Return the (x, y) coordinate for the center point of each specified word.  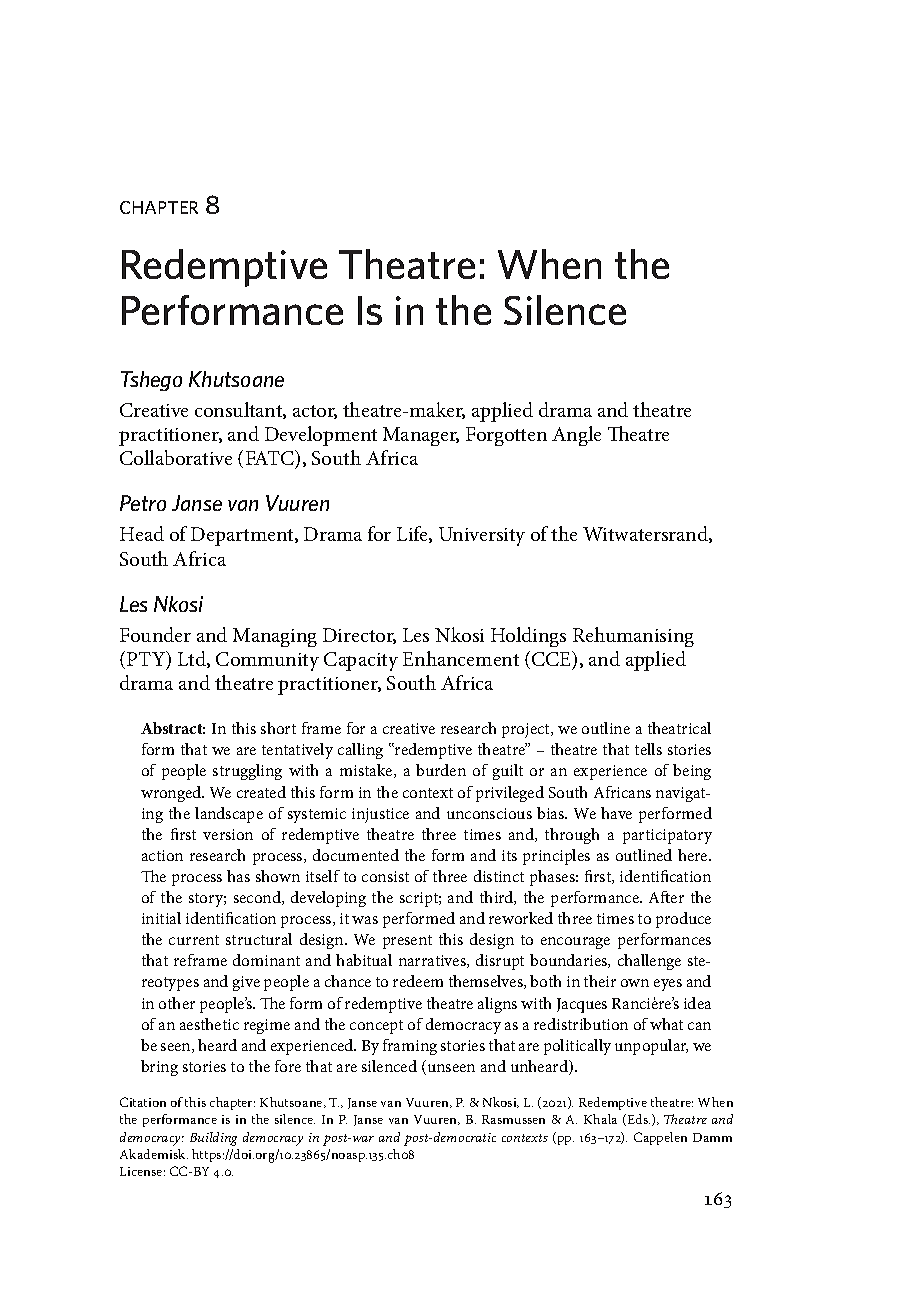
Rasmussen (513, 1119)
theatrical (679, 728)
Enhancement (461, 658)
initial (161, 918)
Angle (576, 436)
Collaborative (176, 457)
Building (213, 1139)
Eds (637, 1120)
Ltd (193, 659)
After (666, 897)
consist (385, 876)
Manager (421, 436)
